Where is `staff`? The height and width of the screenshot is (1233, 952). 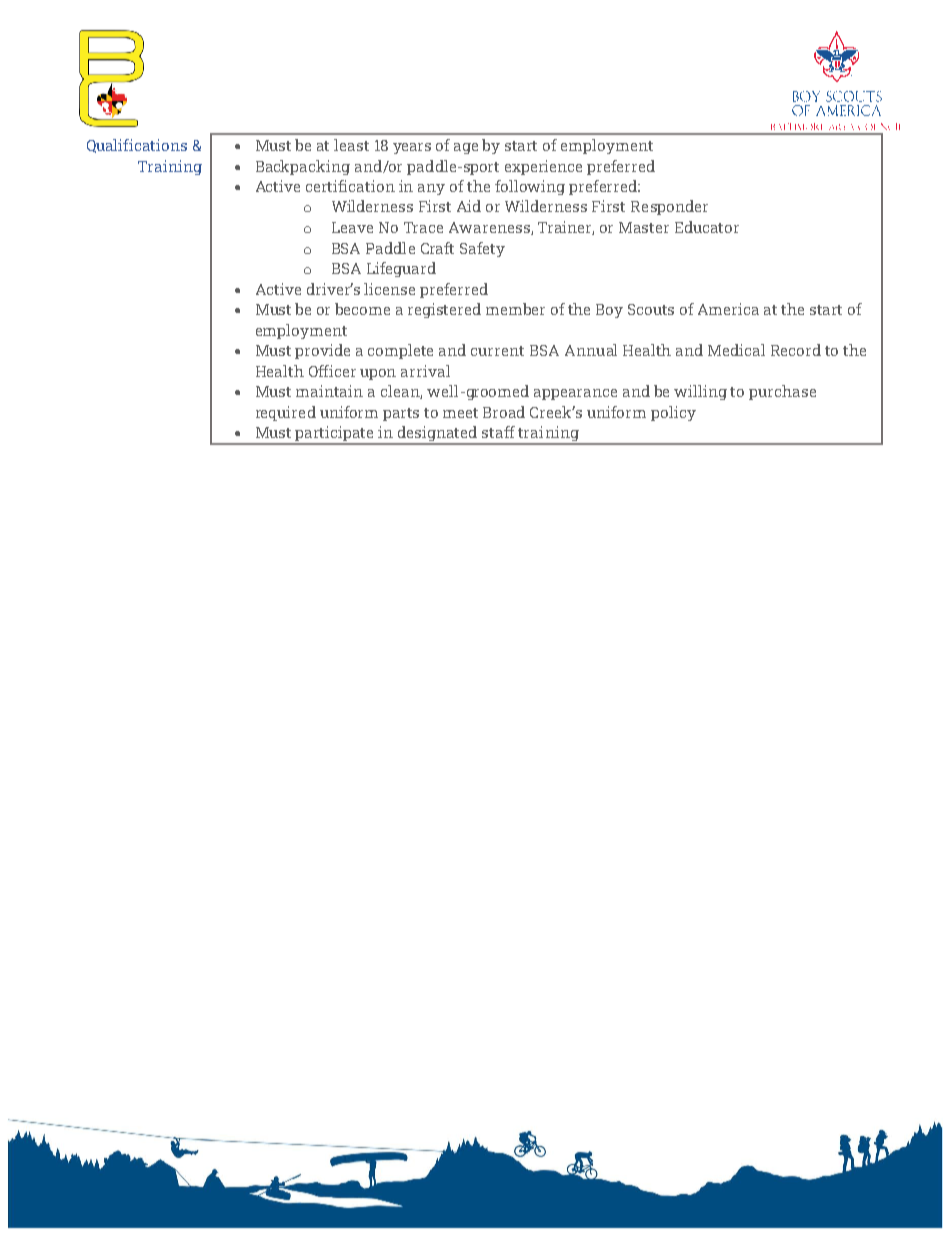
staff is located at coordinates (498, 432).
